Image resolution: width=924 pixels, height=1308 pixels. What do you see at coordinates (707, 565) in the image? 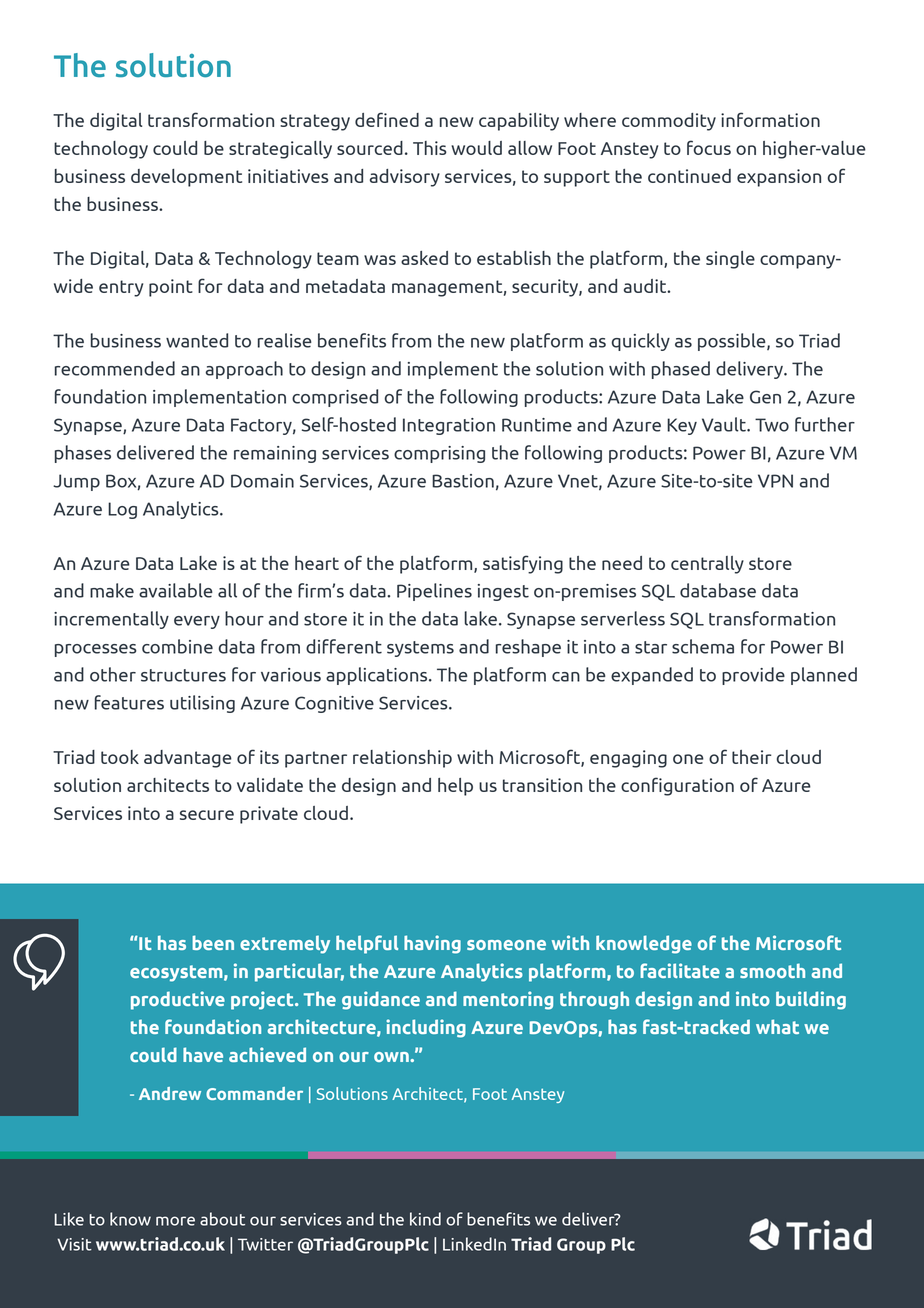
I see `centrally` at bounding box center [707, 565].
